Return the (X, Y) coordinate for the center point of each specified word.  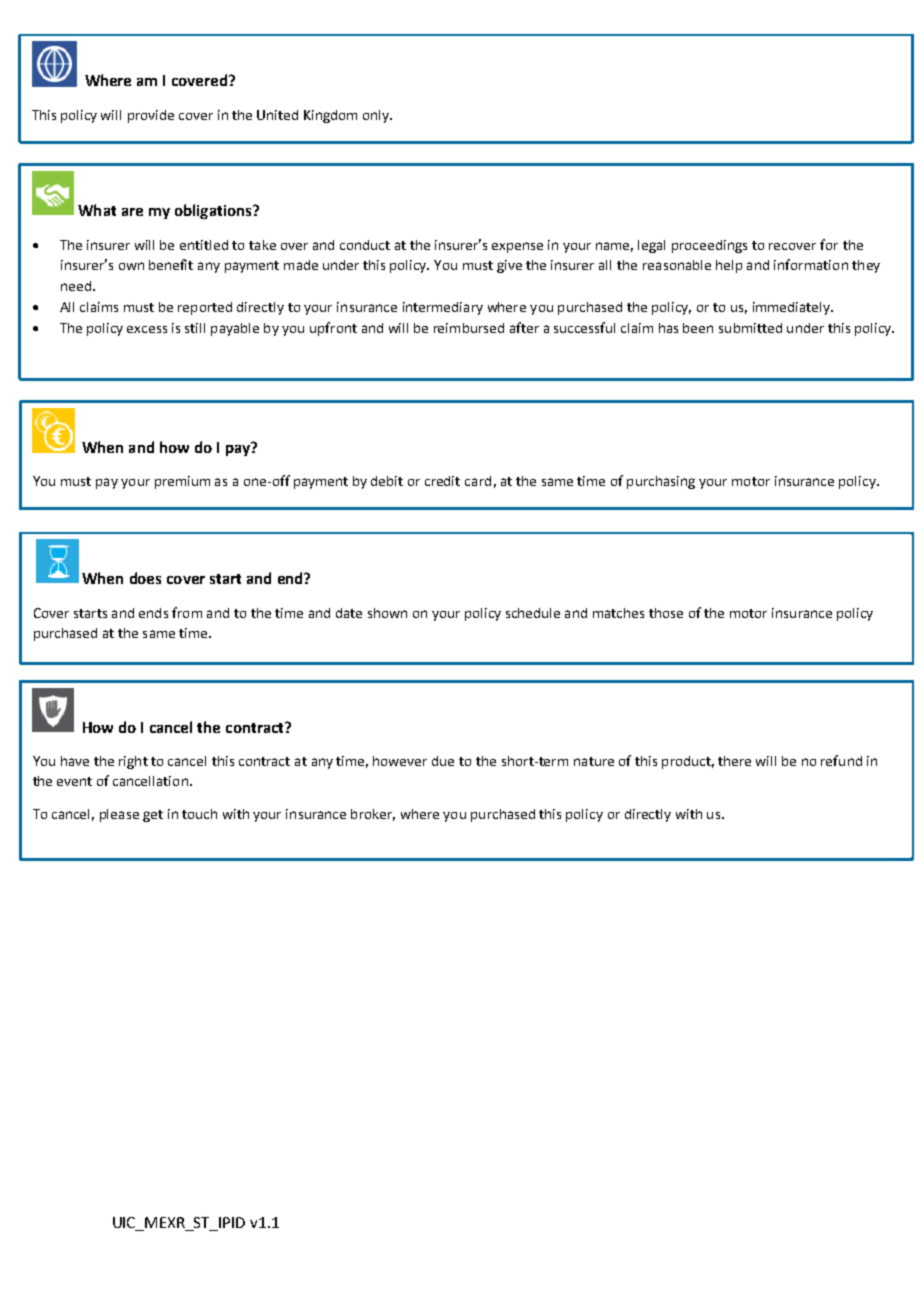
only (377, 116)
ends (153, 613)
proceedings (709, 246)
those (666, 613)
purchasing (661, 482)
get (153, 816)
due (443, 761)
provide (151, 116)
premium (182, 482)
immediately (792, 308)
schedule (533, 613)
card (478, 481)
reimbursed (469, 328)
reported (205, 308)
